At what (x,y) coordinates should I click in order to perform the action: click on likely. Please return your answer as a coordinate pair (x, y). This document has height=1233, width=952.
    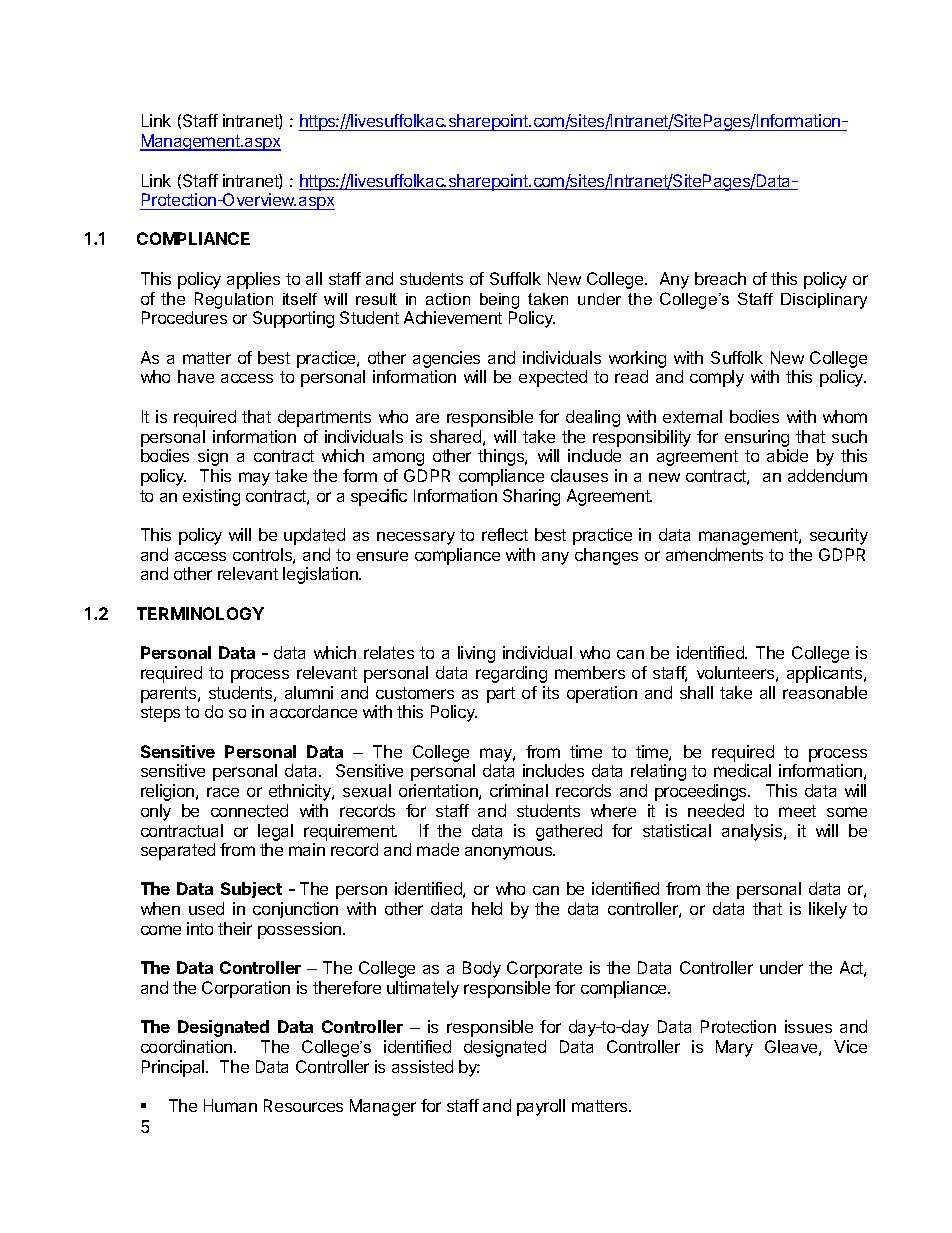
    Looking at the image, I should click on (828, 910).
